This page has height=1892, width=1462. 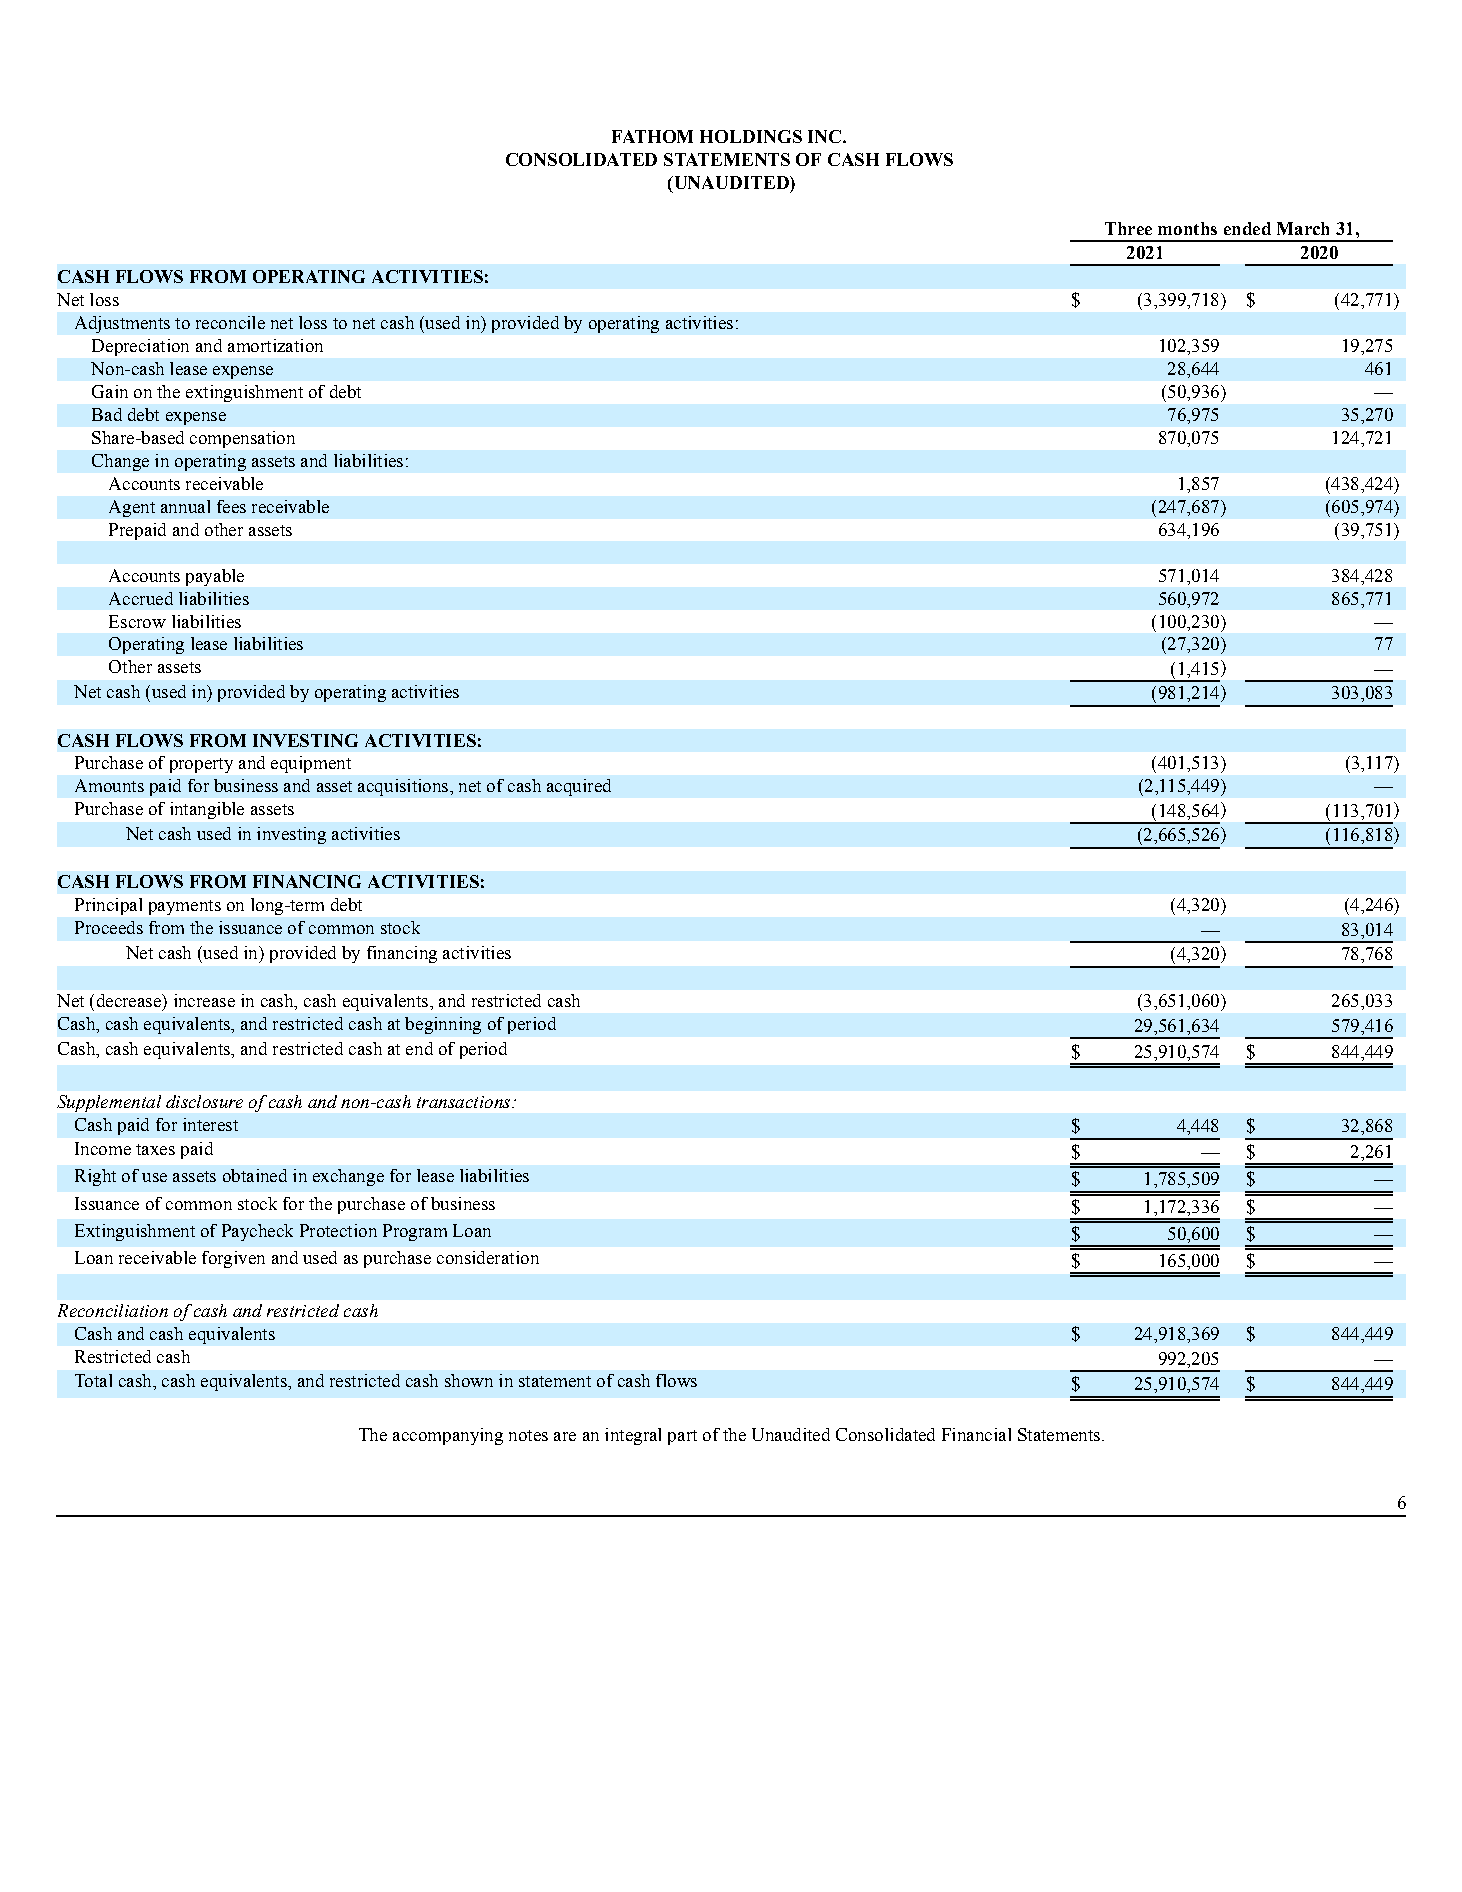 I want to click on transactions, so click(x=463, y=1102).
